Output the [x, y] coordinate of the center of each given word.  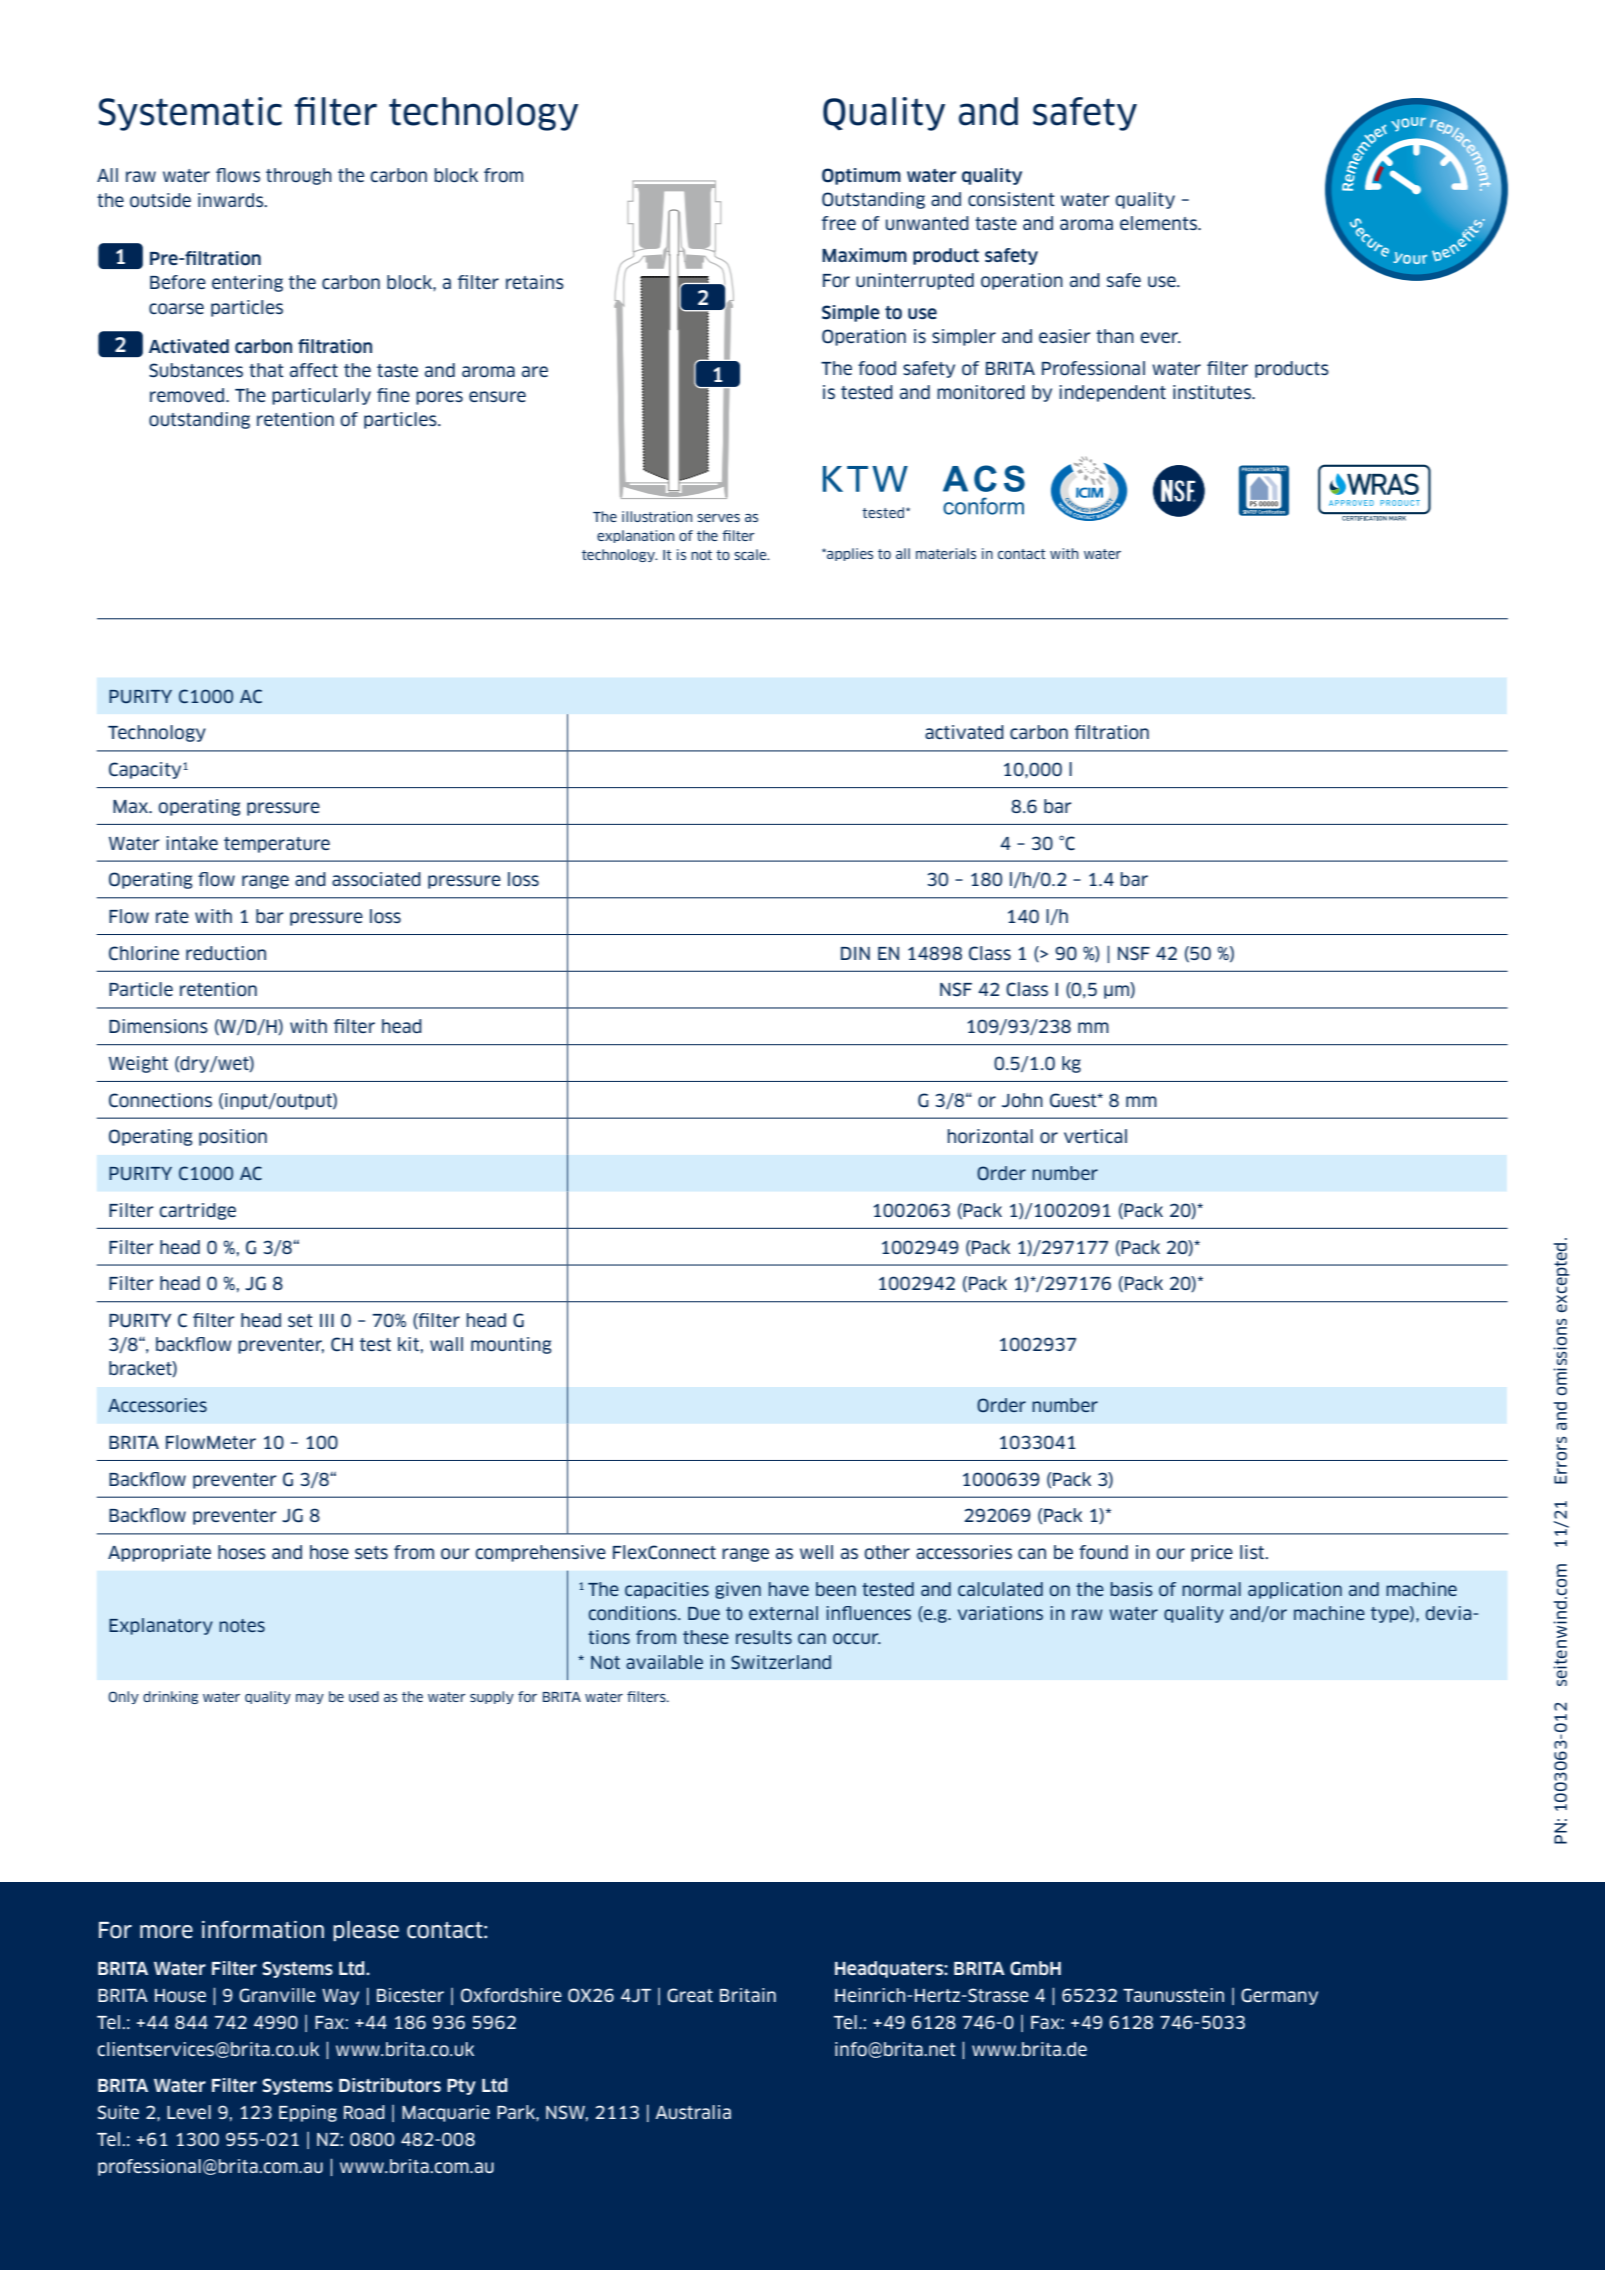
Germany [1279, 1996]
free [839, 223]
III [327, 1320]
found [1103, 1552]
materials [946, 553]
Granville [277, 1995]
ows [243, 177]
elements [1159, 223]
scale [751, 554]
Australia [693, 2112]
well [816, 1552]
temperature [277, 845]
